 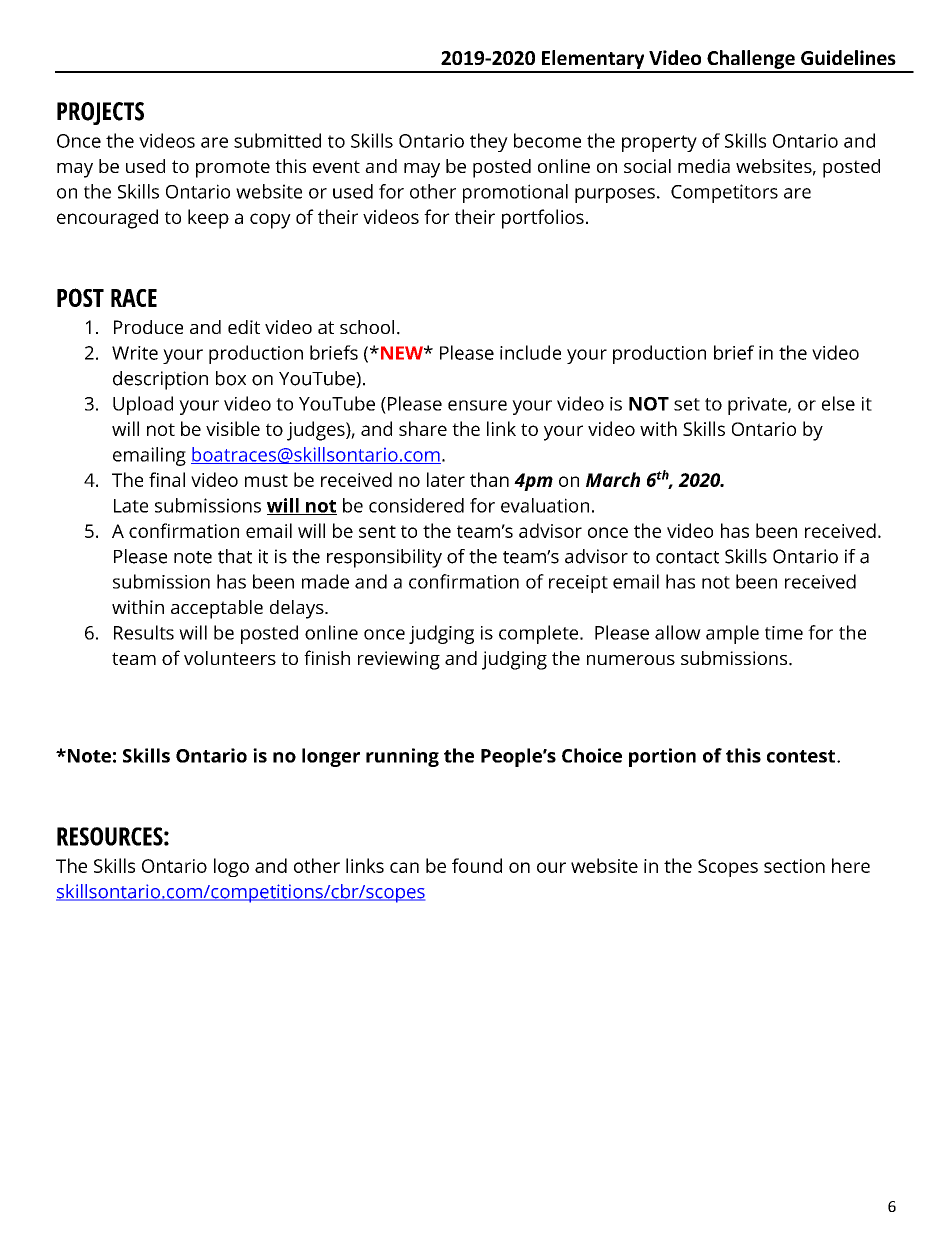 I want to click on than, so click(x=489, y=479).
